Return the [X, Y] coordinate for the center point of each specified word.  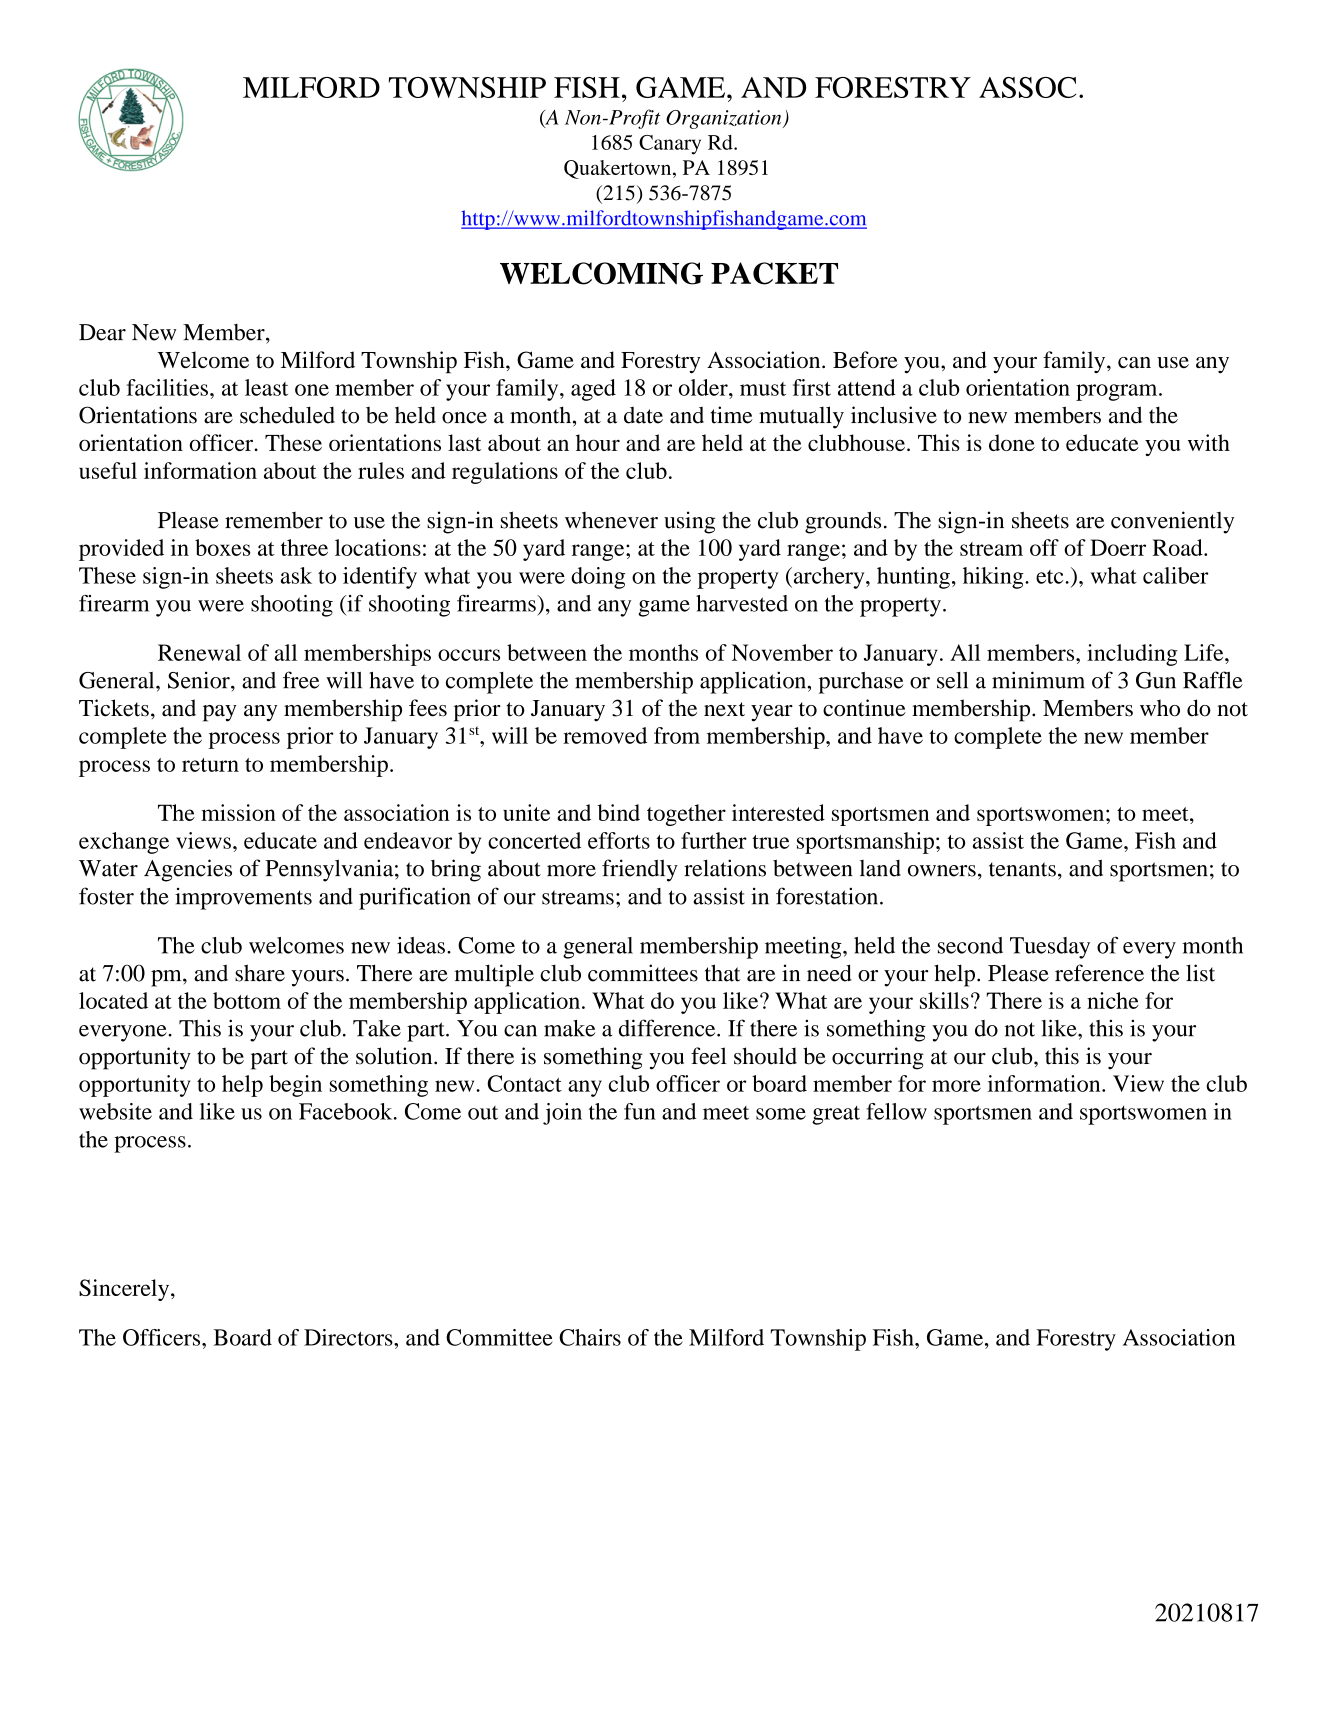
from [677, 735]
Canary [670, 145]
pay [220, 713]
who [1160, 708]
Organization [725, 119]
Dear [102, 332]
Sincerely [125, 1290]
